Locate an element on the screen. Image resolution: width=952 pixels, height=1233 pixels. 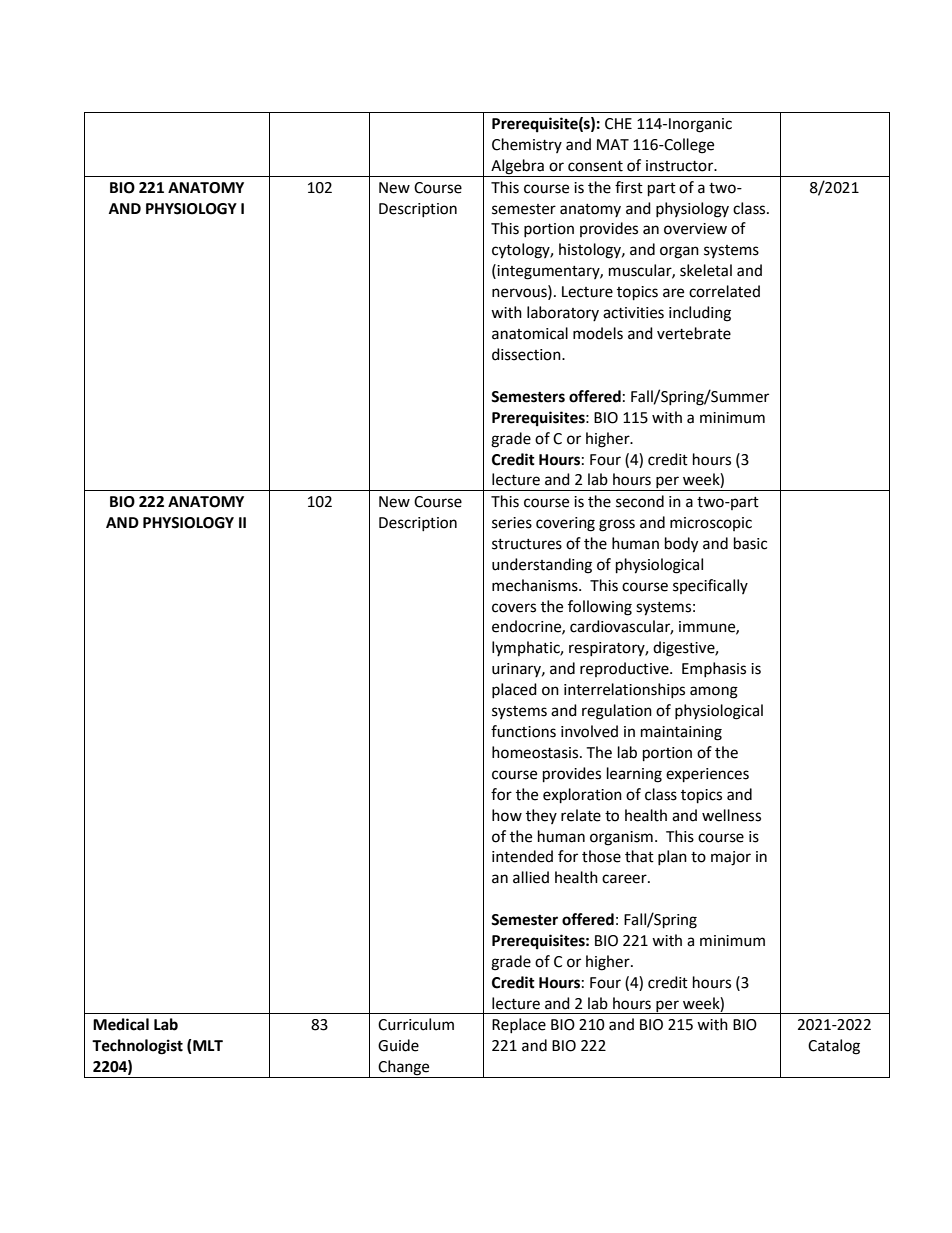
basic is located at coordinates (750, 543).
